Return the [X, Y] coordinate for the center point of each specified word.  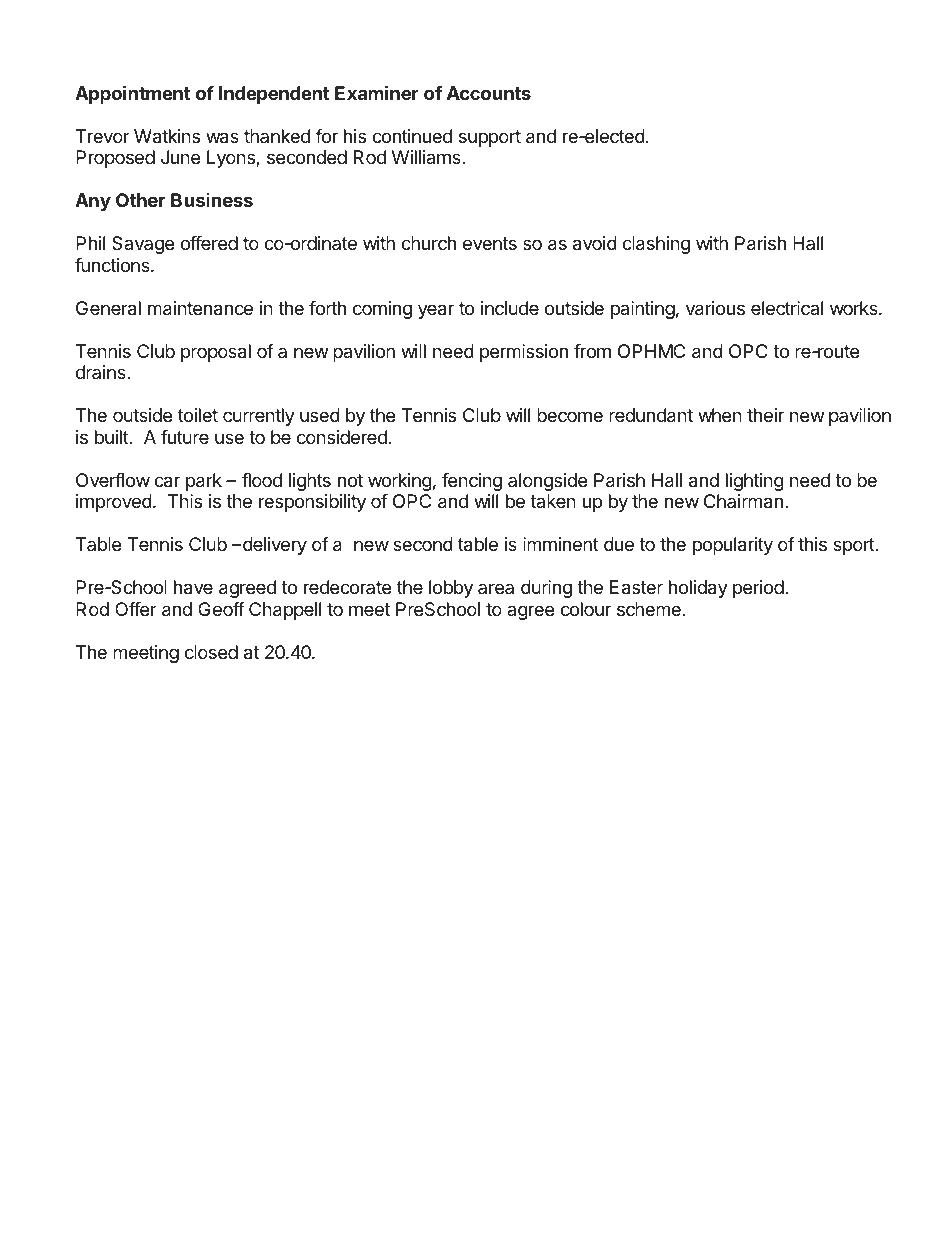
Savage [143, 245]
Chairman [743, 501]
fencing [472, 482]
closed [211, 652]
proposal [216, 353]
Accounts [489, 93]
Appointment [132, 94]
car [167, 482]
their [765, 415]
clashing [656, 245]
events [490, 243]
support [490, 138]
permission [524, 353]
